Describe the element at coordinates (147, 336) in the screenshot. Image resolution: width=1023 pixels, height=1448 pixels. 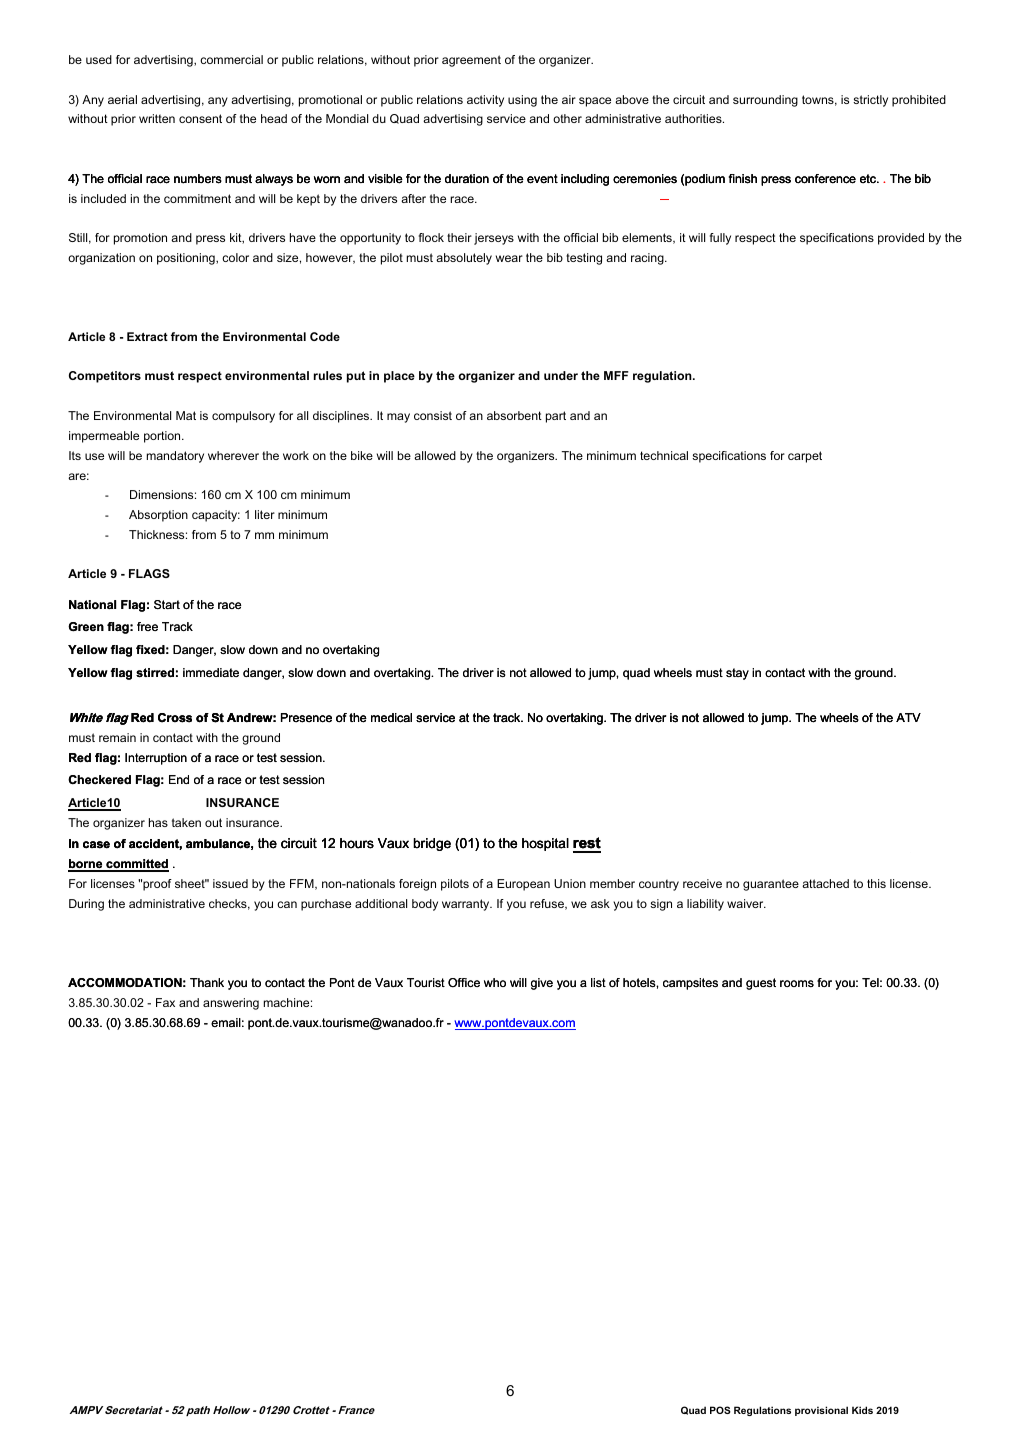
I see `Extract` at that location.
